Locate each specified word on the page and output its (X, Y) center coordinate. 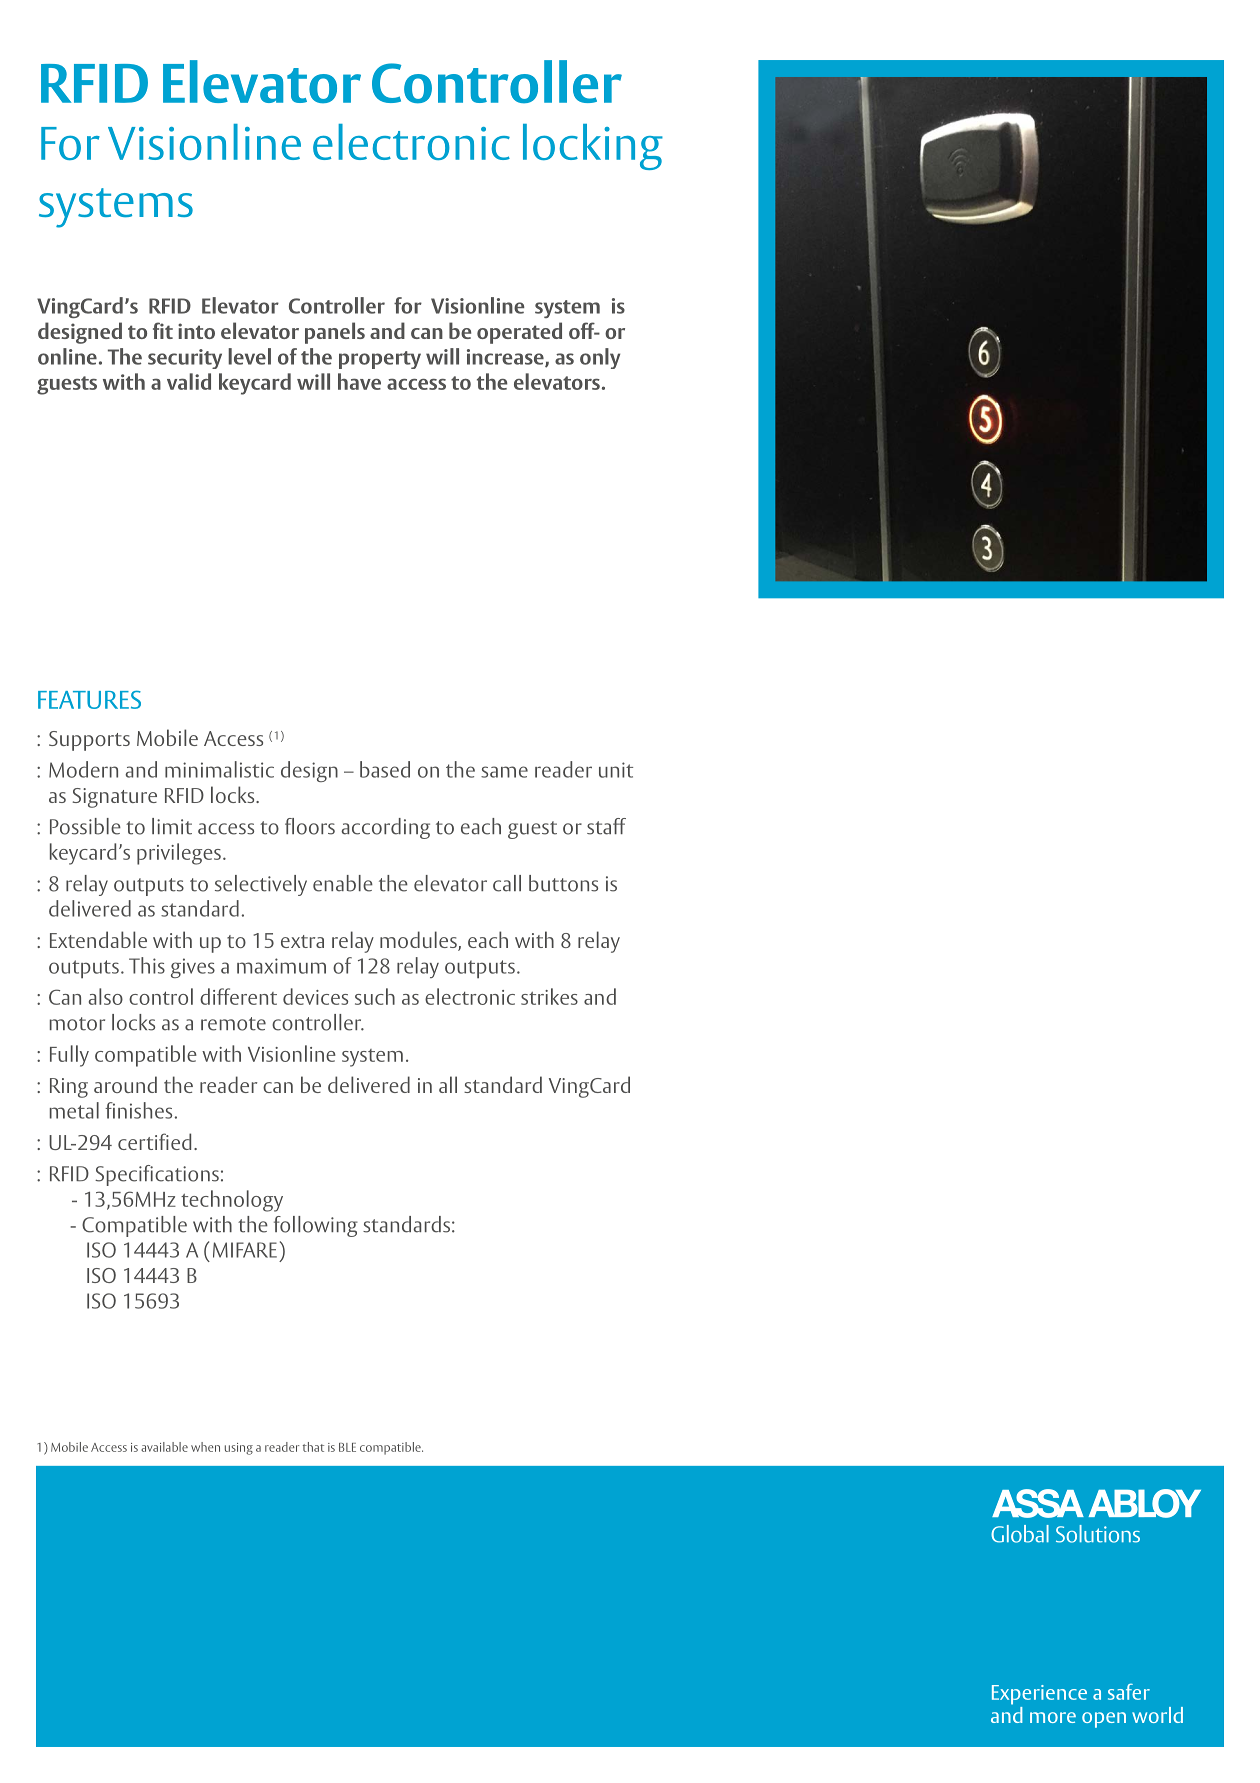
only (600, 358)
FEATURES (89, 699)
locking (593, 147)
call (507, 883)
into (196, 331)
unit (616, 770)
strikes (549, 996)
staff (606, 826)
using (239, 1449)
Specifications (157, 1175)
